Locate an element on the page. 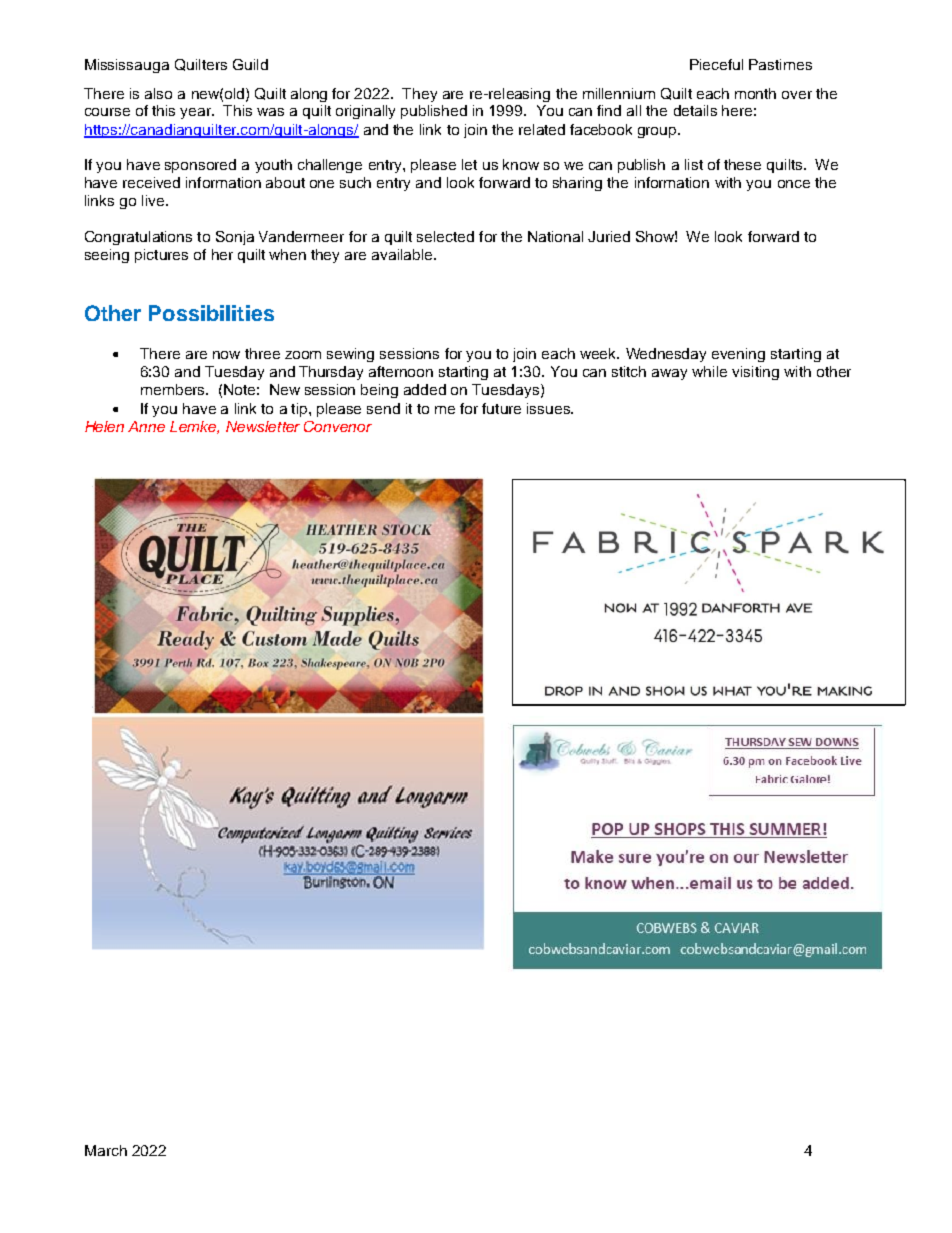  year is located at coordinates (197, 113).
